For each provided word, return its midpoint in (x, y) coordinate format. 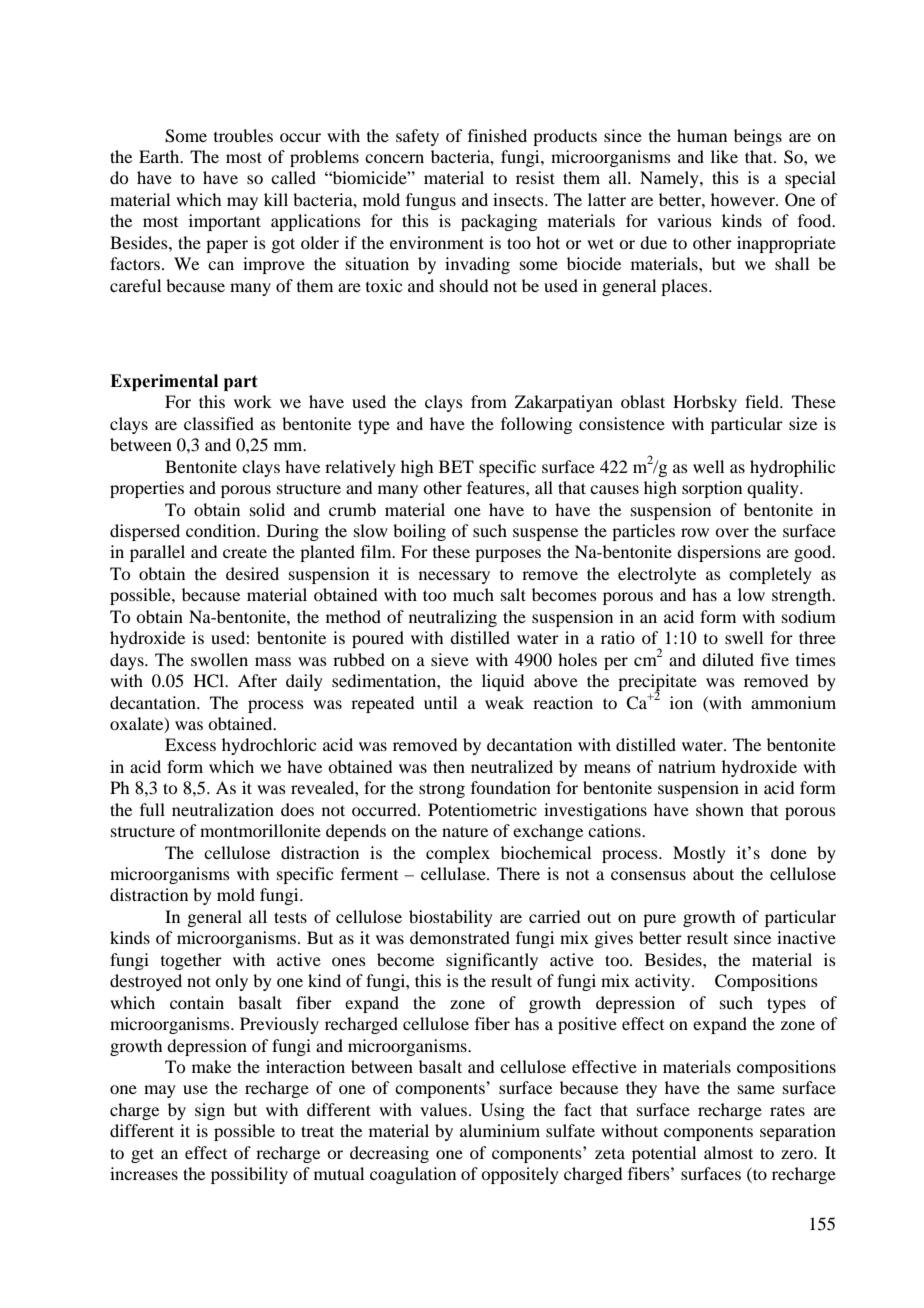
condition (222, 530)
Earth (160, 156)
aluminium (500, 1130)
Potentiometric (482, 809)
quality (774, 489)
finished (497, 135)
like (724, 156)
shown (720, 809)
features (497, 487)
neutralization (223, 809)
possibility (249, 1175)
